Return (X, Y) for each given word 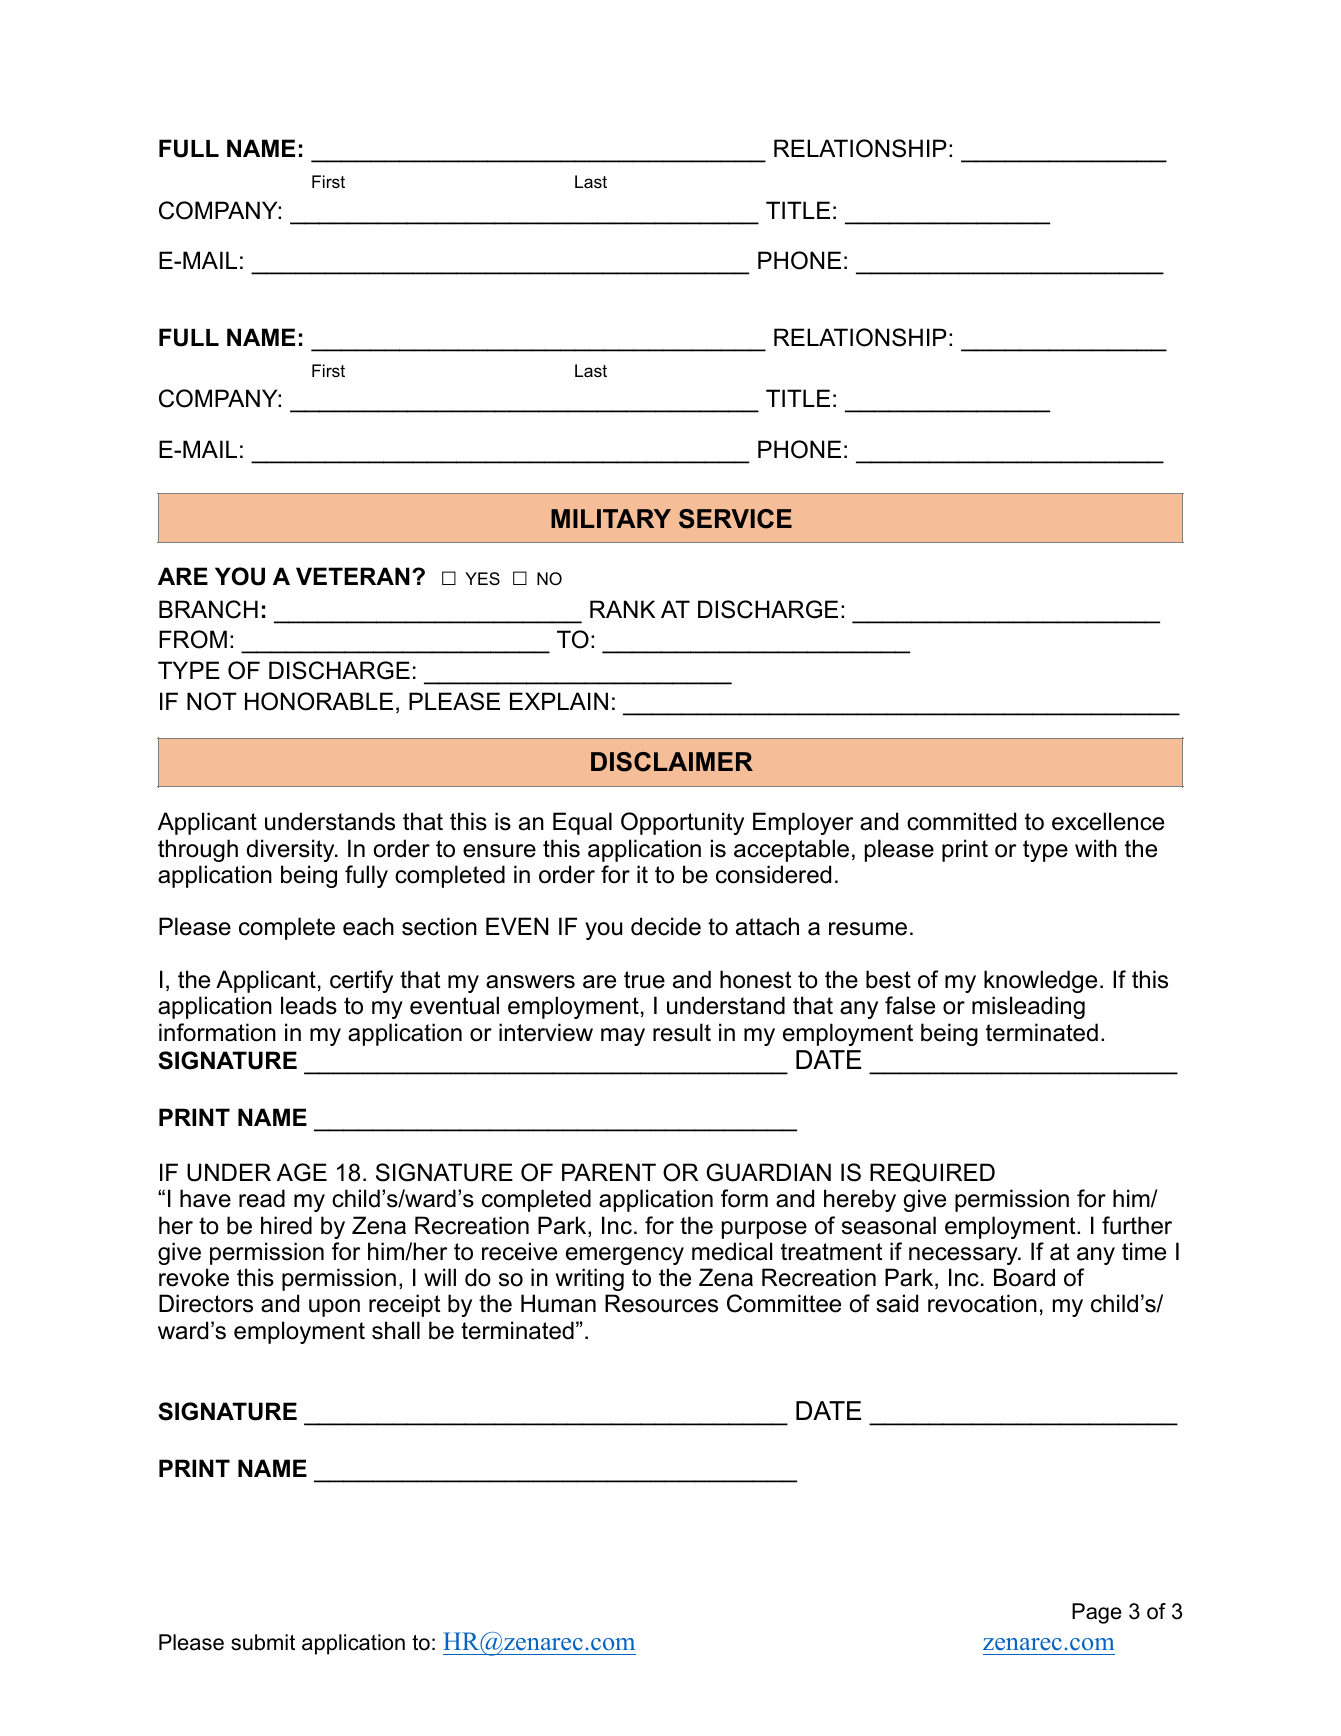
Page (1097, 1613)
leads (309, 1005)
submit (263, 1642)
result (682, 1032)
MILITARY (611, 518)
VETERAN (353, 576)
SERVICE (735, 519)
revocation (982, 1303)
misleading (1028, 1007)
